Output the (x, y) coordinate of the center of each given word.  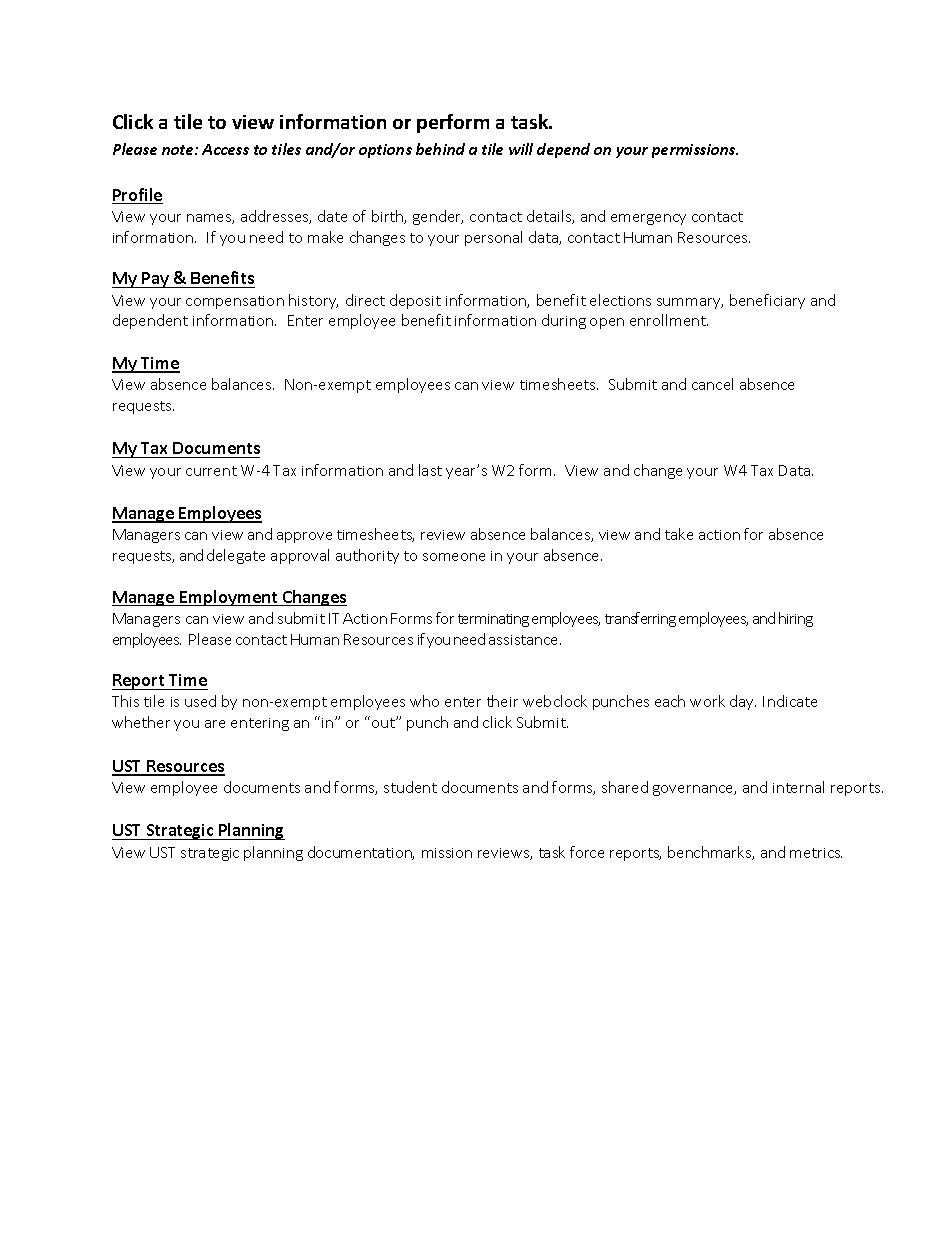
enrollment (669, 320)
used (200, 701)
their (502, 701)
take (679, 534)
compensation (235, 302)
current (211, 471)
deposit (415, 301)
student (410, 787)
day (743, 702)
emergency (648, 219)
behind (440, 149)
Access (225, 149)
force (587, 852)
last (430, 470)
